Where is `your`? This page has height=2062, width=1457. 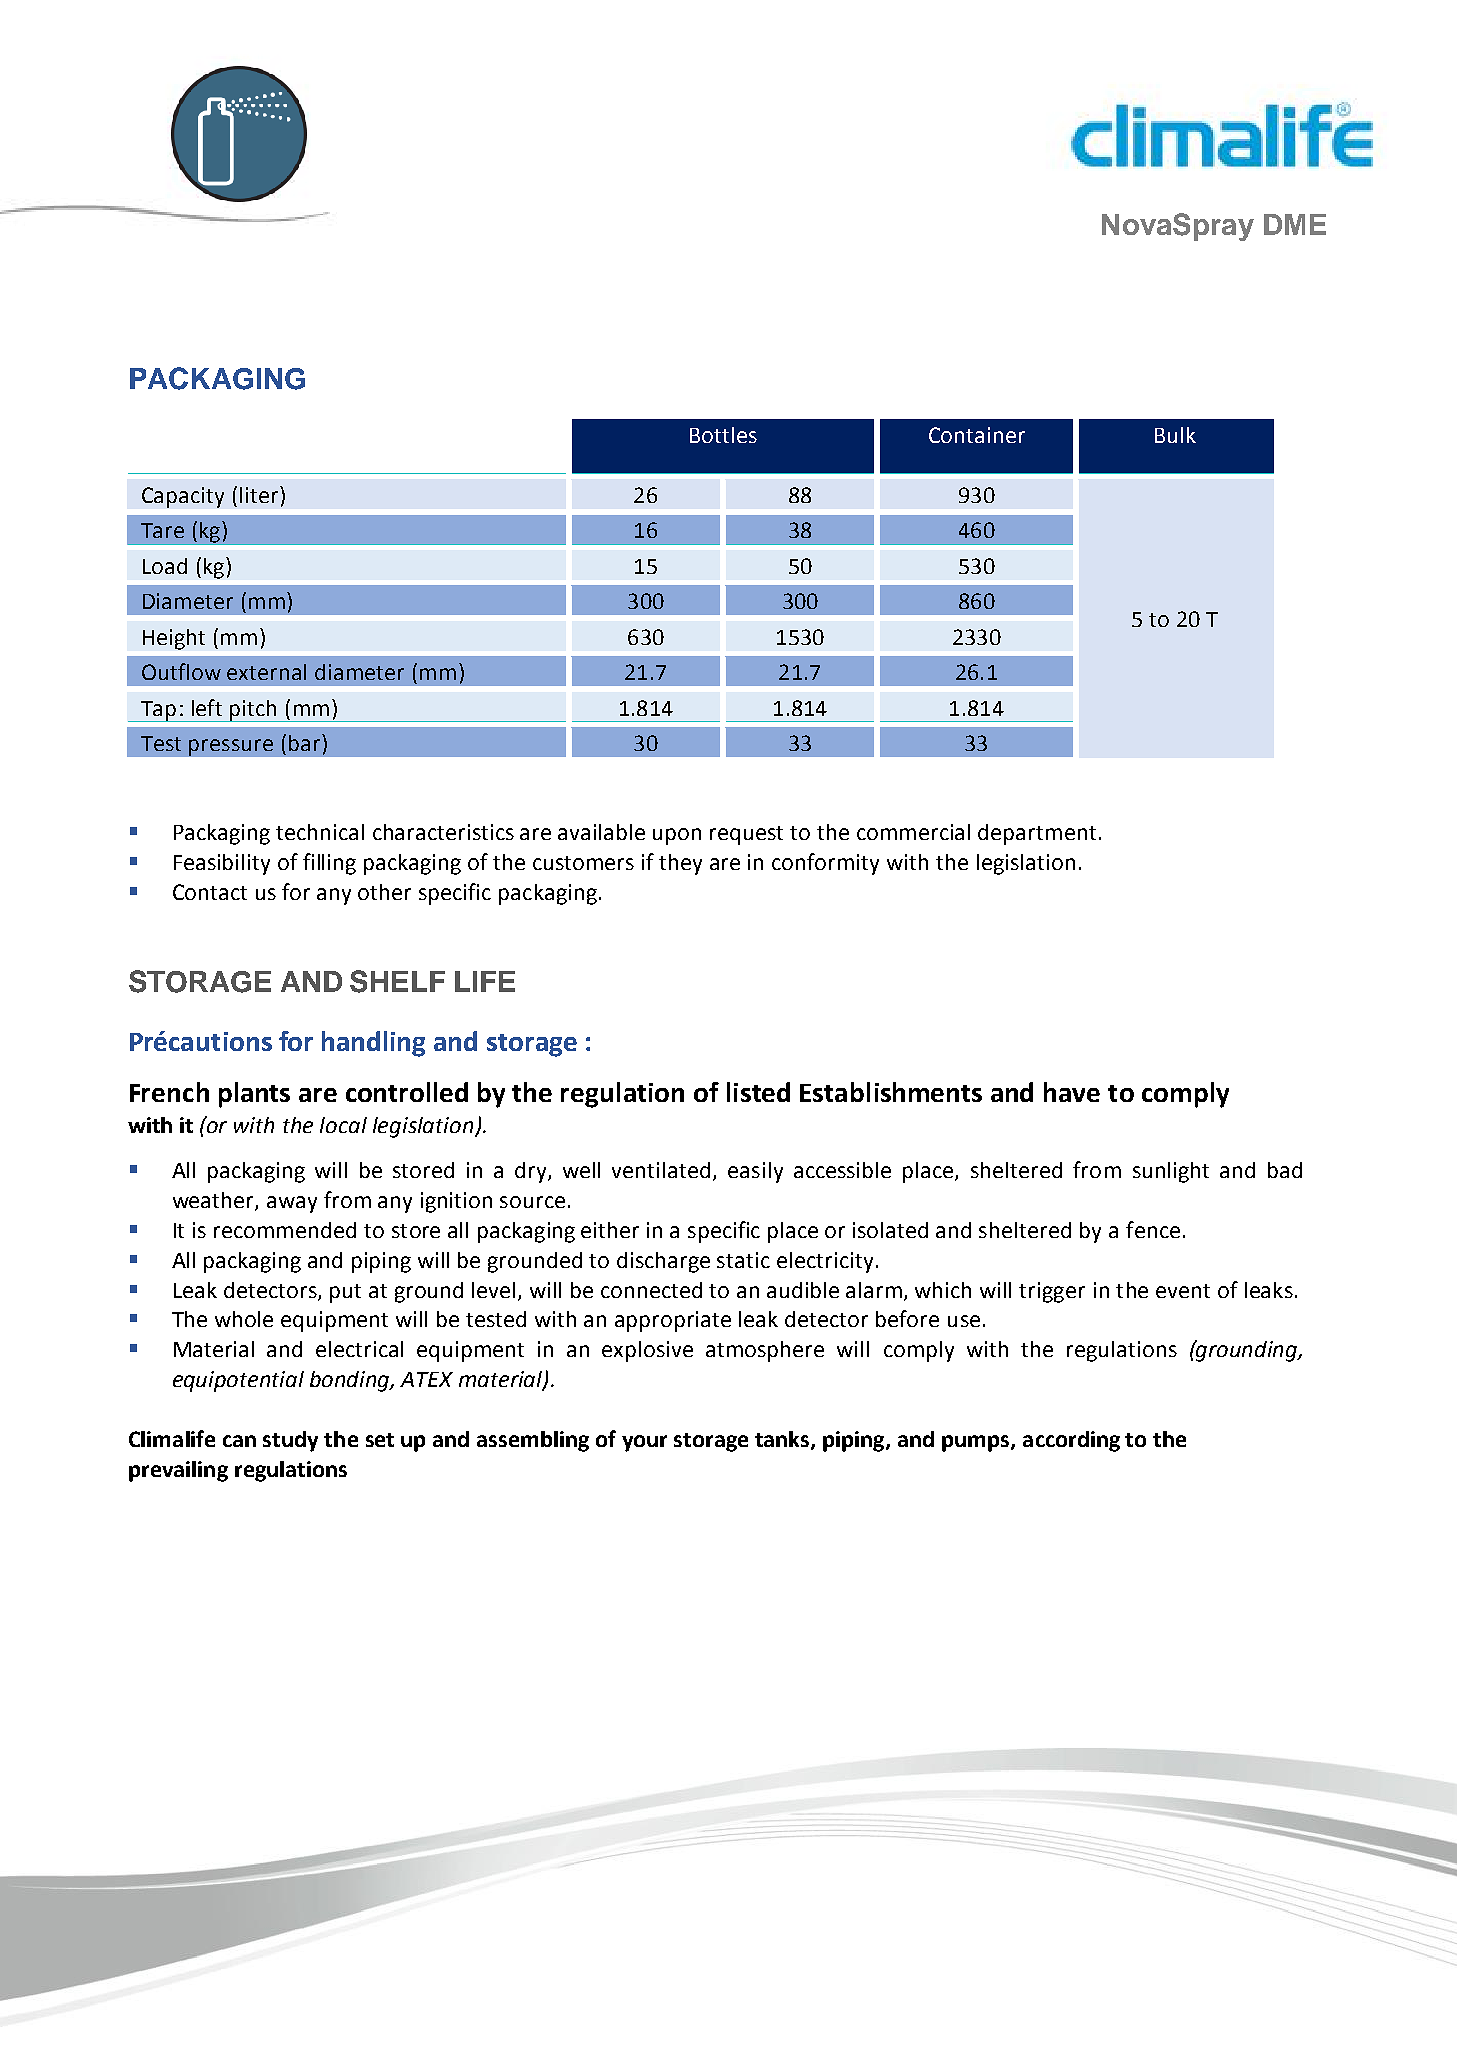 your is located at coordinates (644, 1443).
